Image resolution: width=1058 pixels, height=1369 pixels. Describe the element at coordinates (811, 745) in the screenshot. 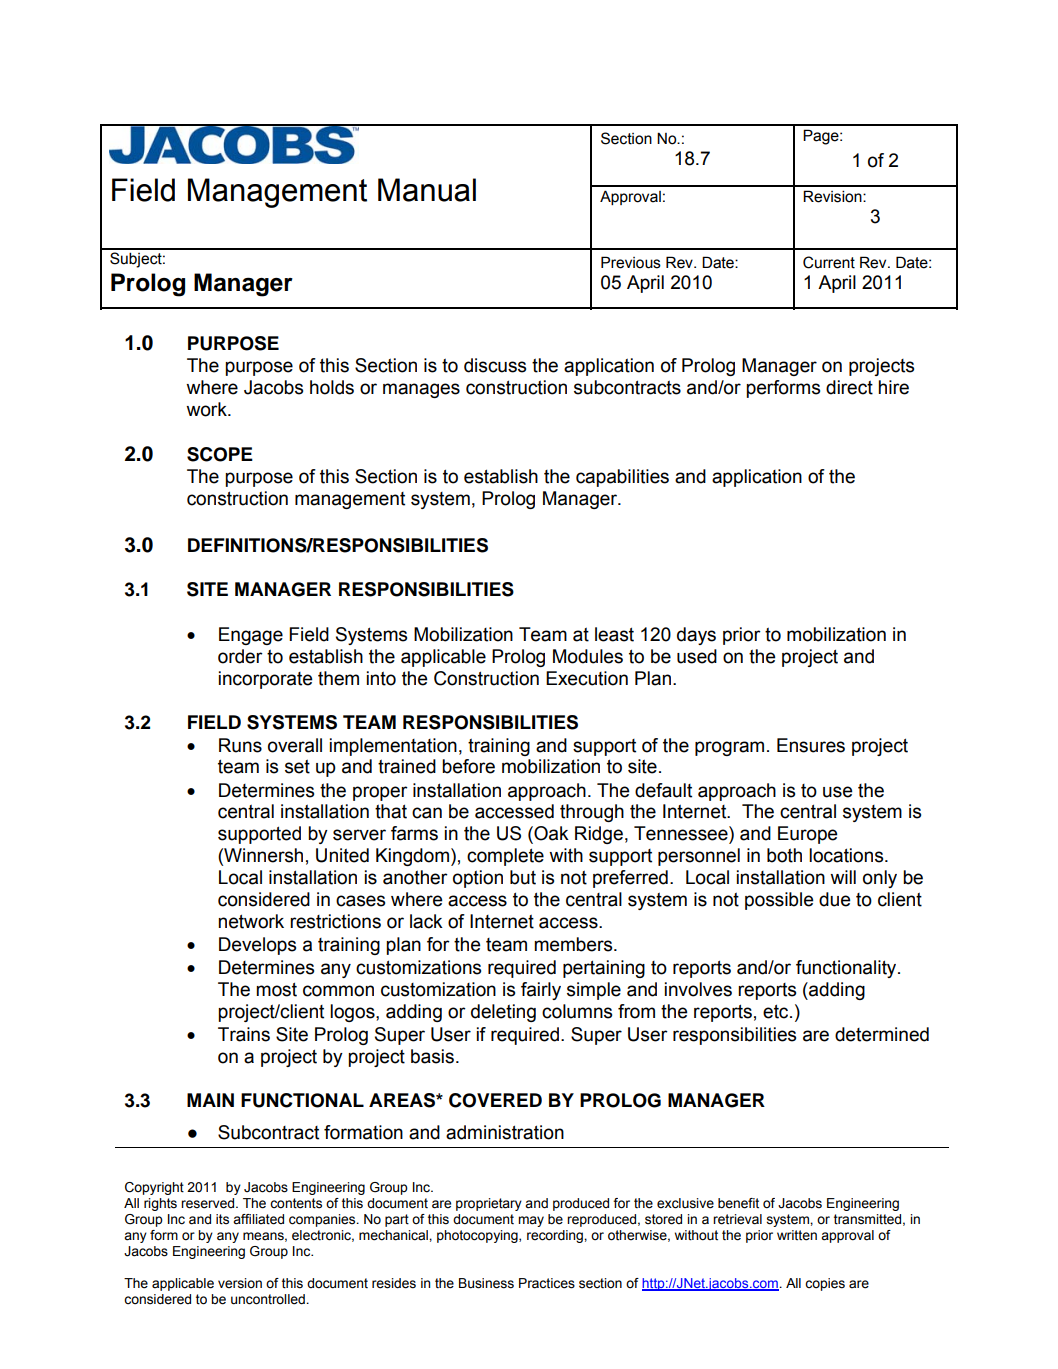

I see `Ensures` at that location.
